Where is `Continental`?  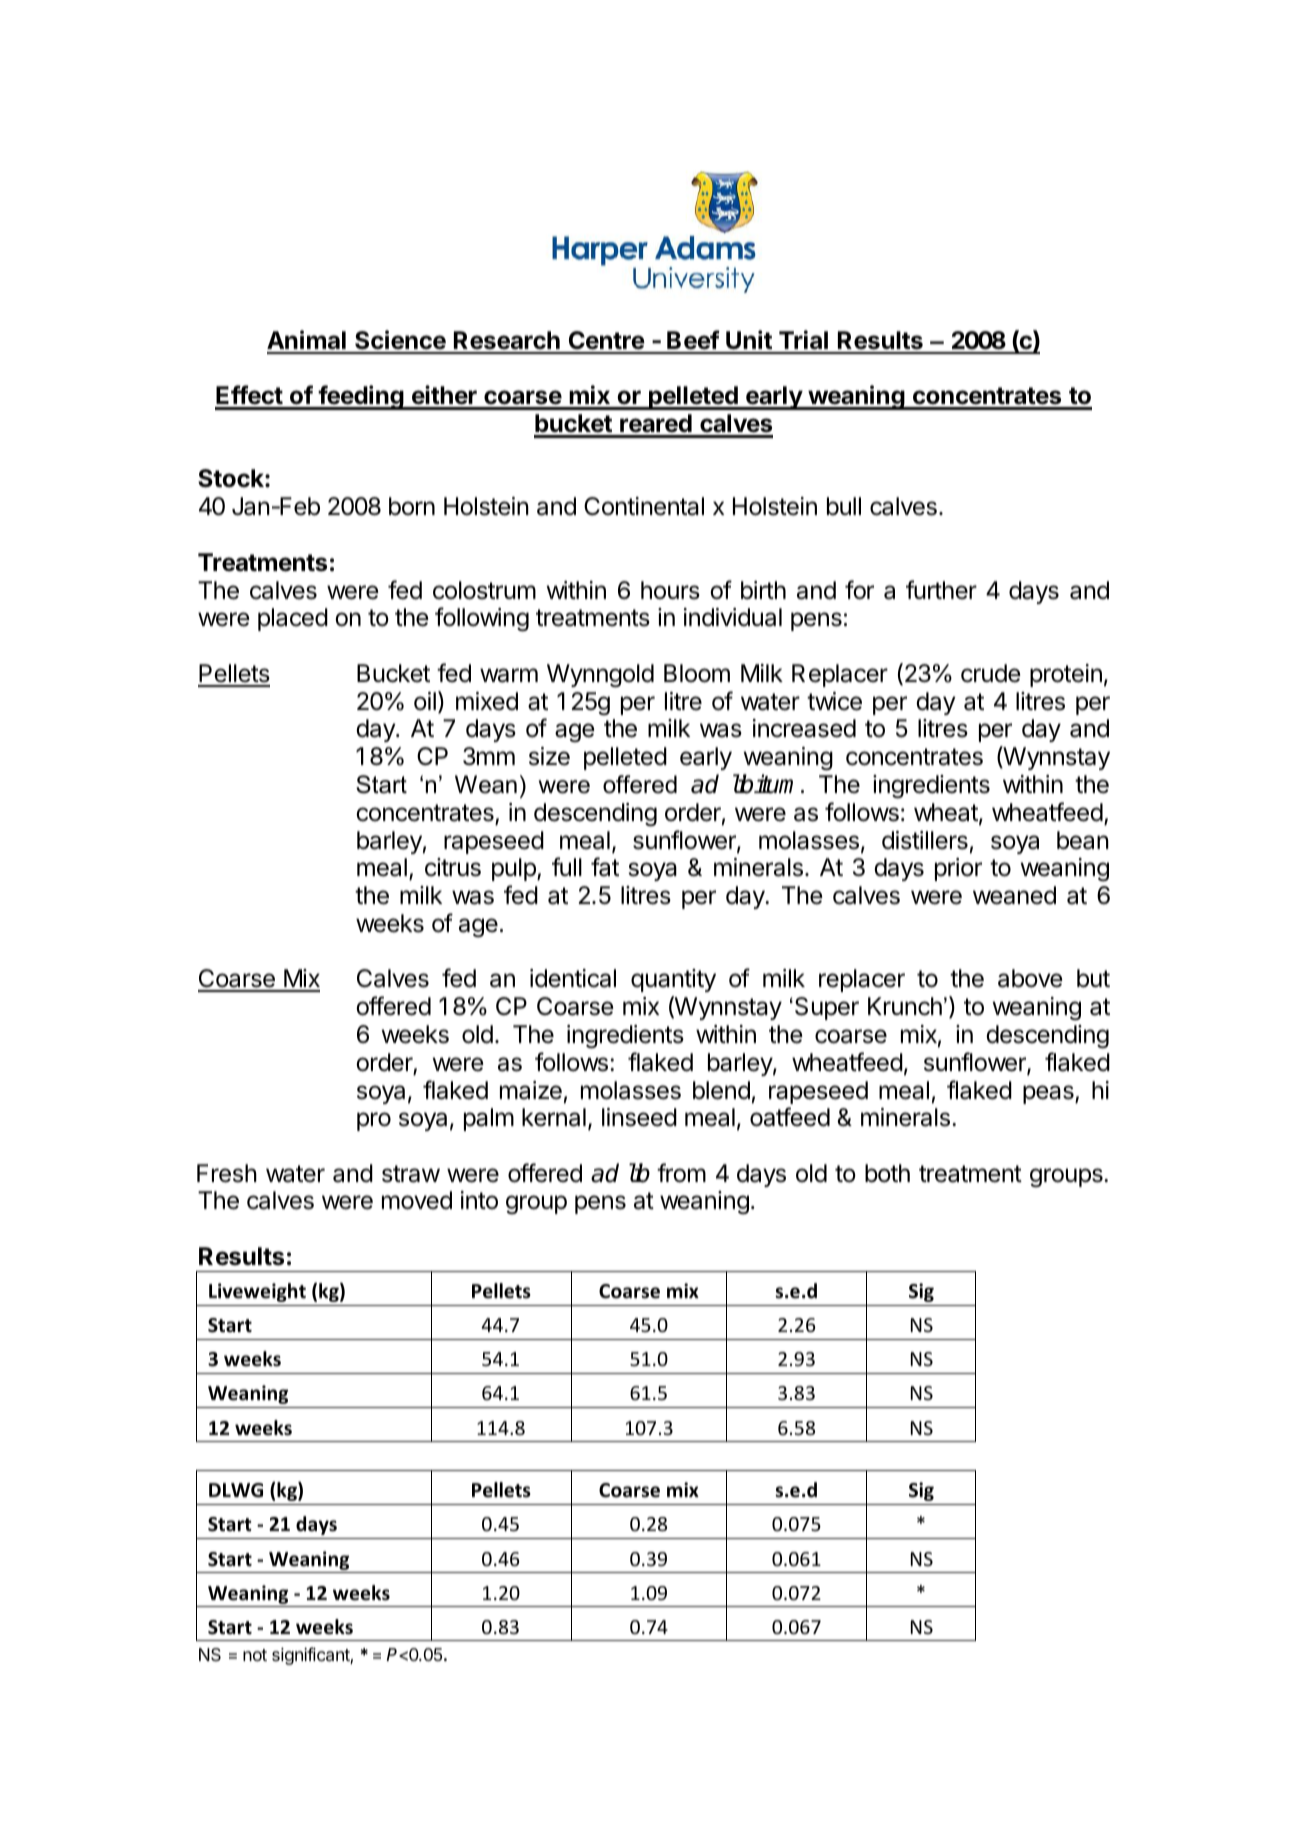 Continental is located at coordinates (644, 506).
